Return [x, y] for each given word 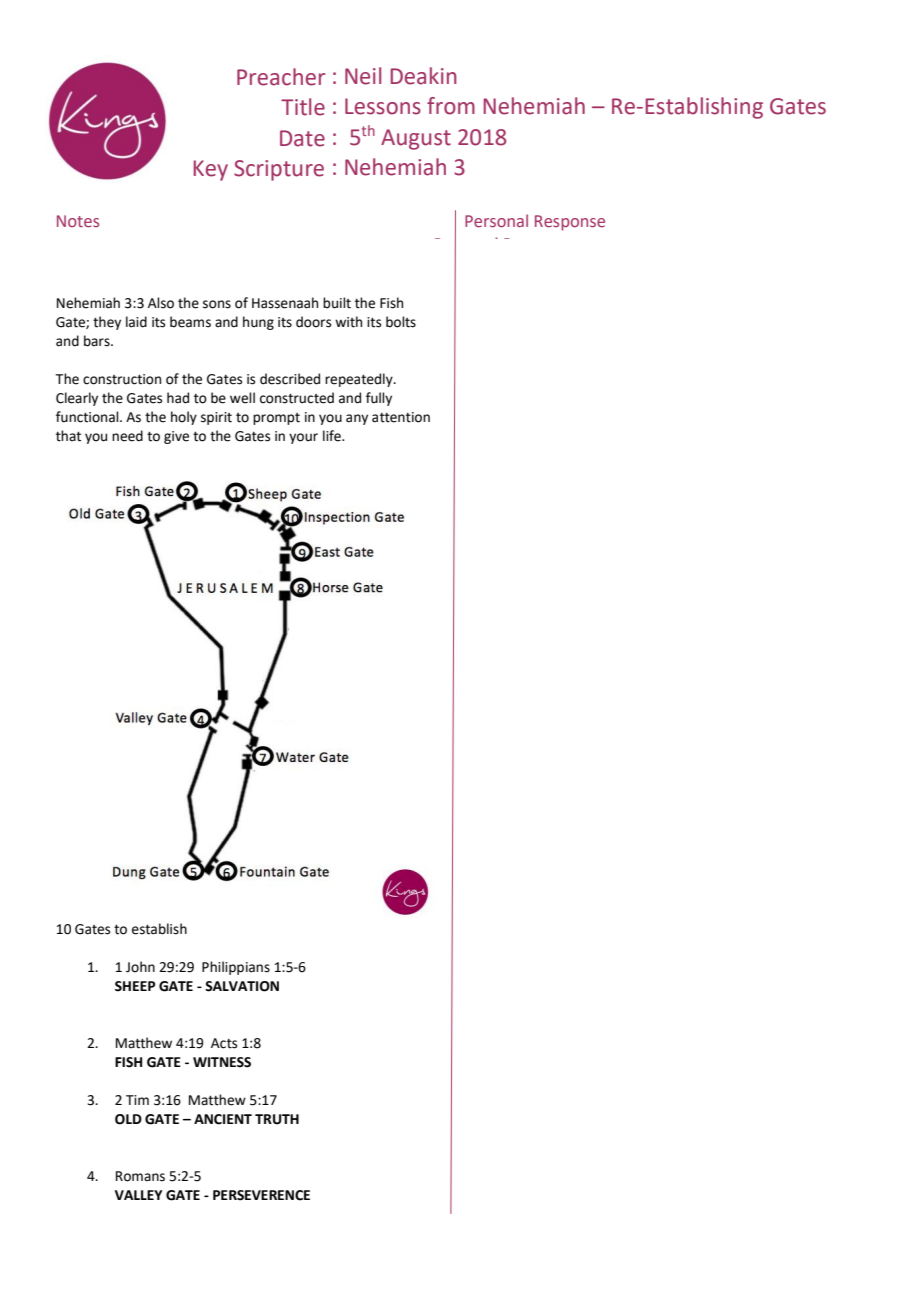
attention [401, 417]
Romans [140, 1176]
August [416, 139]
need [127, 436]
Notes [78, 221]
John [140, 967]
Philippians [236, 968]
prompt [276, 419]
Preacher [281, 77]
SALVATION [242, 986]
